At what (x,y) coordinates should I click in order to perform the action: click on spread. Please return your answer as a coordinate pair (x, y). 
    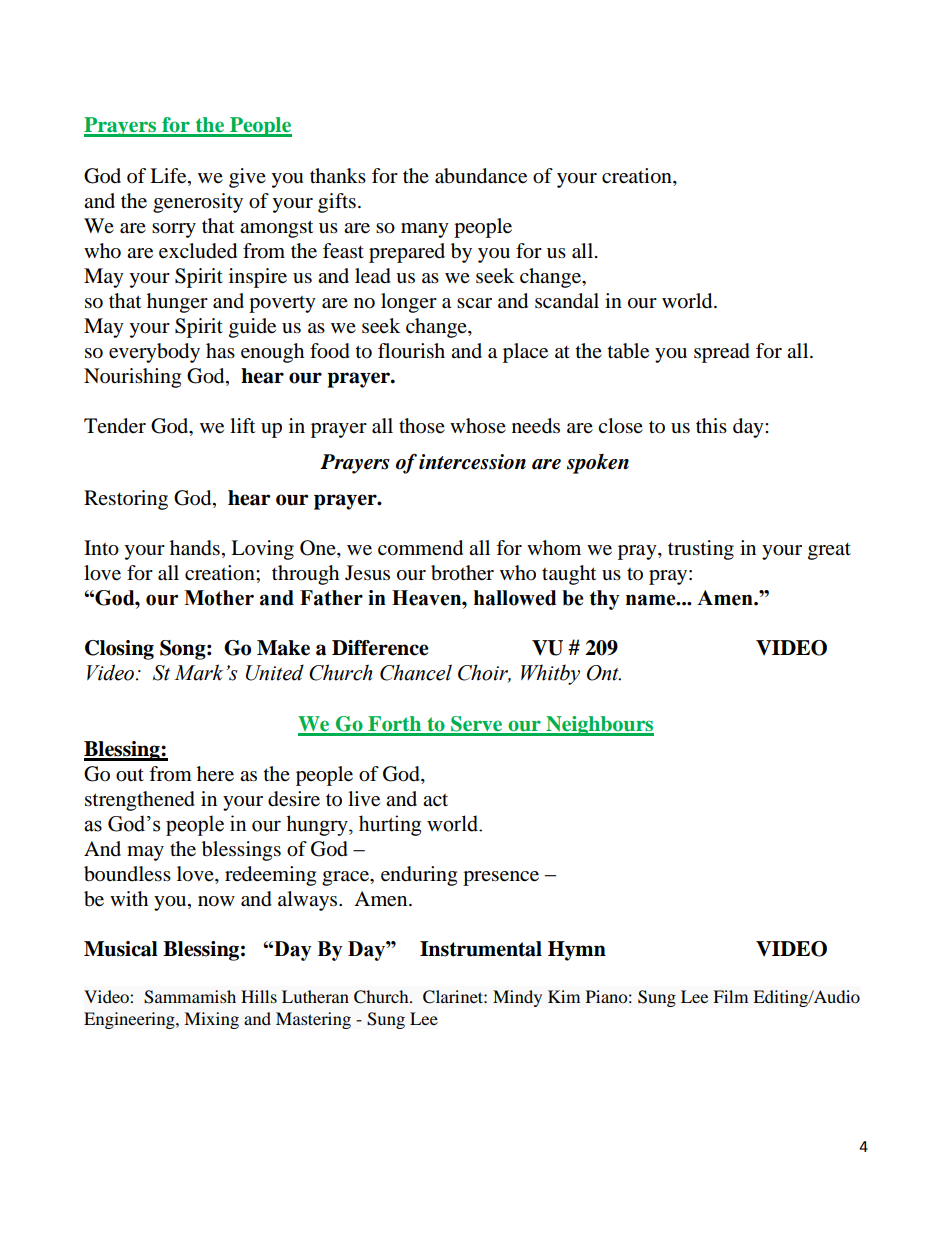
    Looking at the image, I should click on (722, 353).
